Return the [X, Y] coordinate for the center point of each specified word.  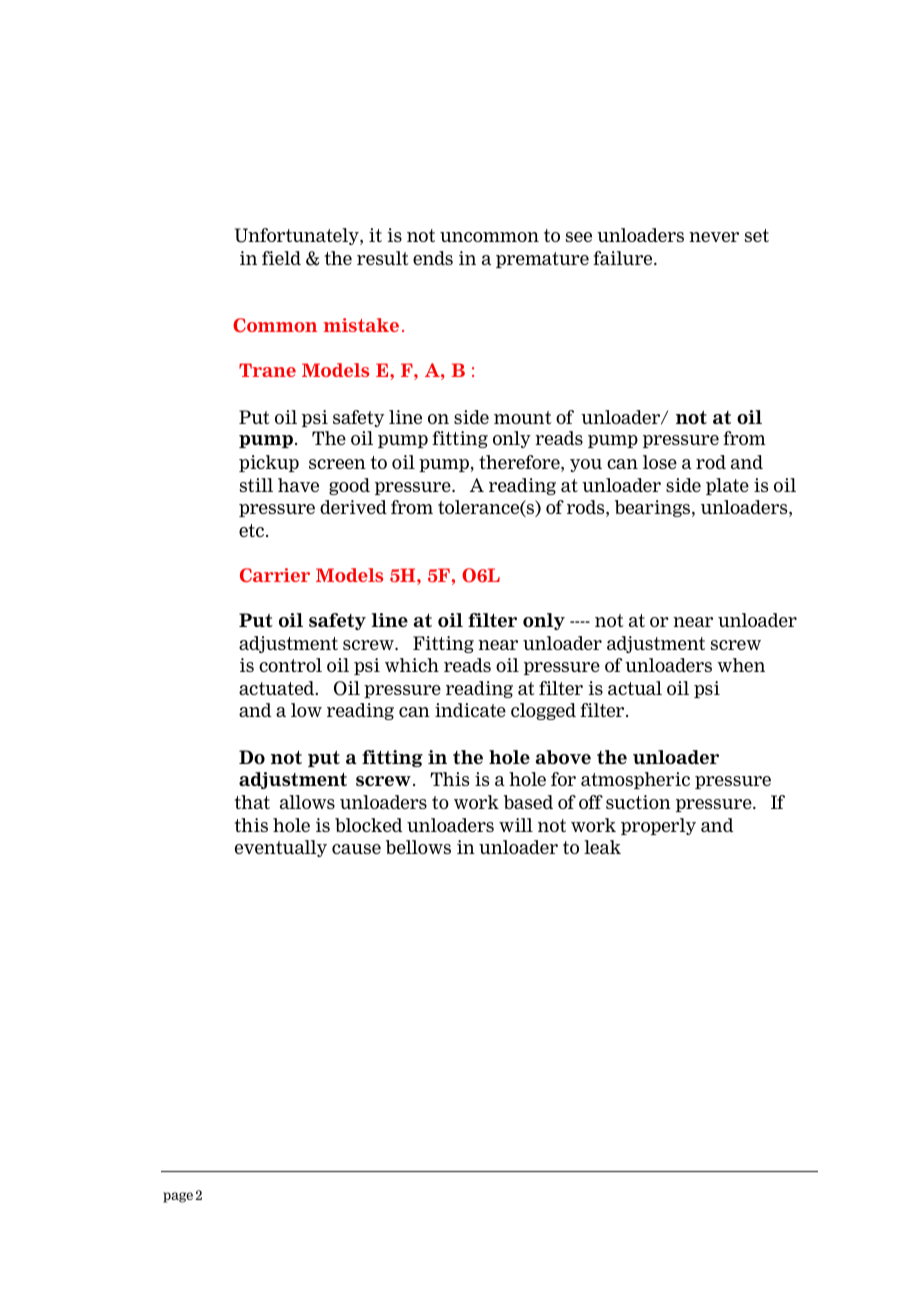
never [714, 237]
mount [522, 417]
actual [635, 688]
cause [356, 849]
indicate [470, 710]
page [178, 1197]
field [281, 258]
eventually [281, 848]
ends [433, 258]
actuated [278, 688]
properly [658, 826]
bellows [418, 847]
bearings [654, 508]
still [256, 485]
